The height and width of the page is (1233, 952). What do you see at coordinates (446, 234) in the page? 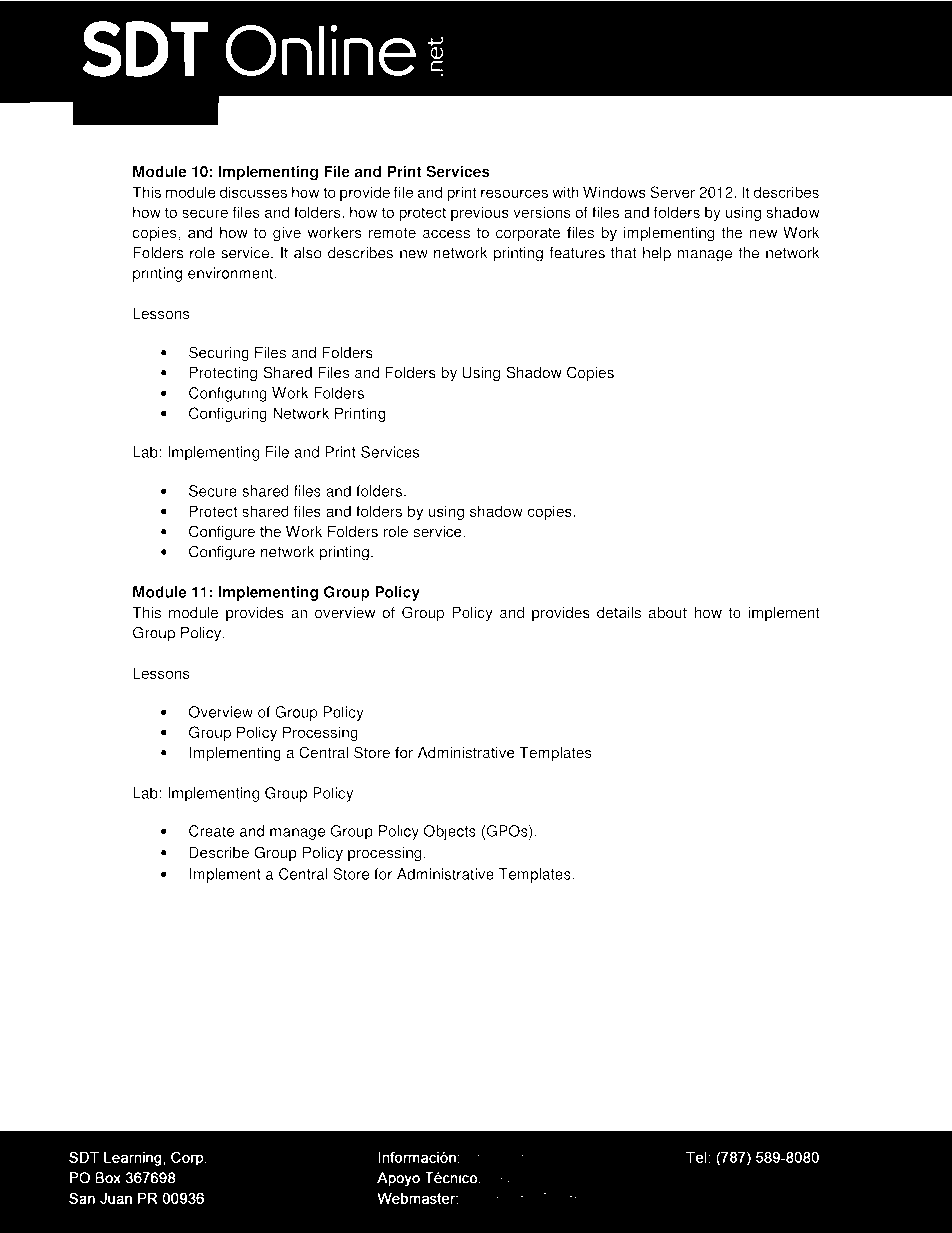
I see `access` at bounding box center [446, 234].
